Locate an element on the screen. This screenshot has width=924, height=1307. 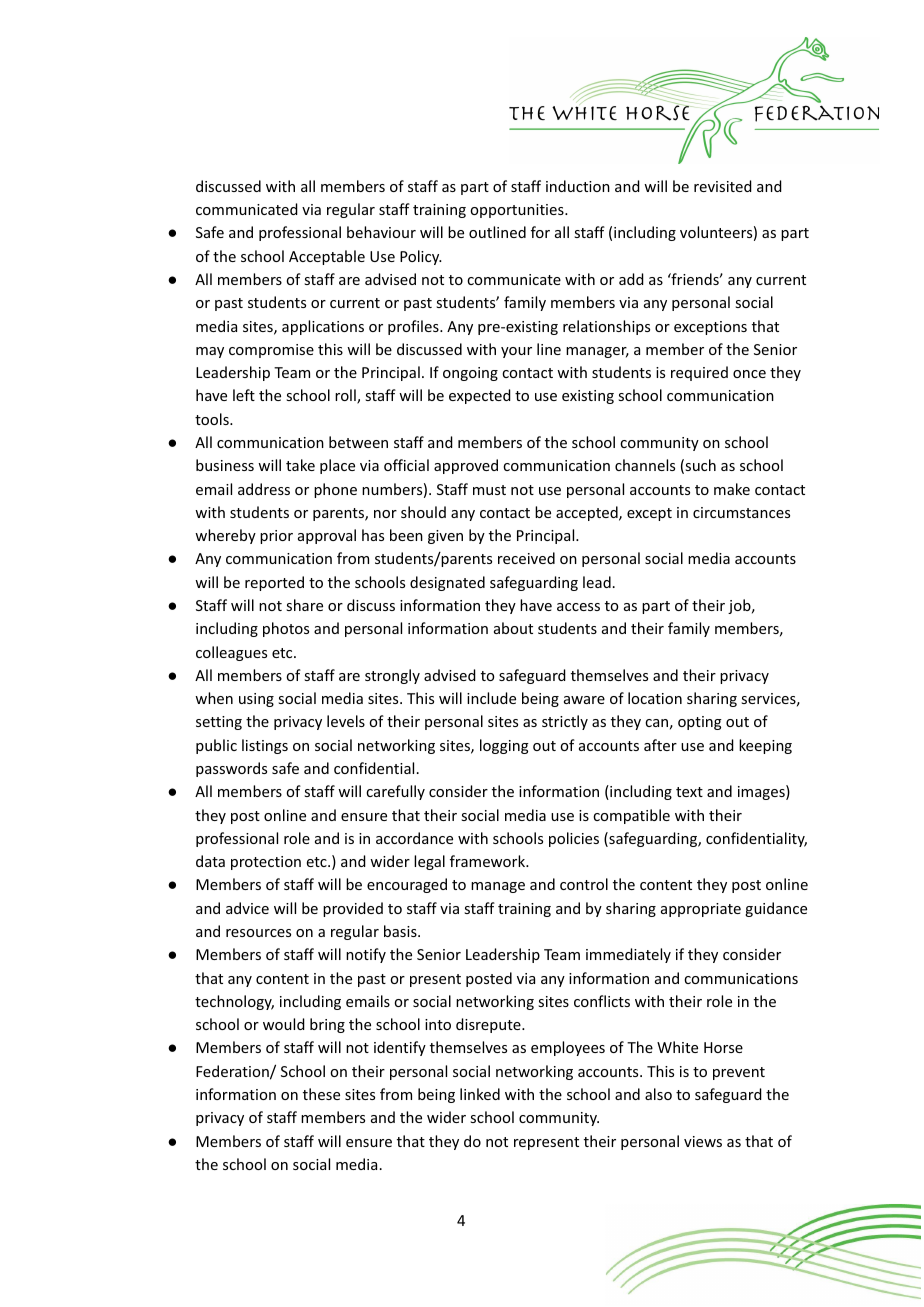
linked is located at coordinates (480, 1094).
